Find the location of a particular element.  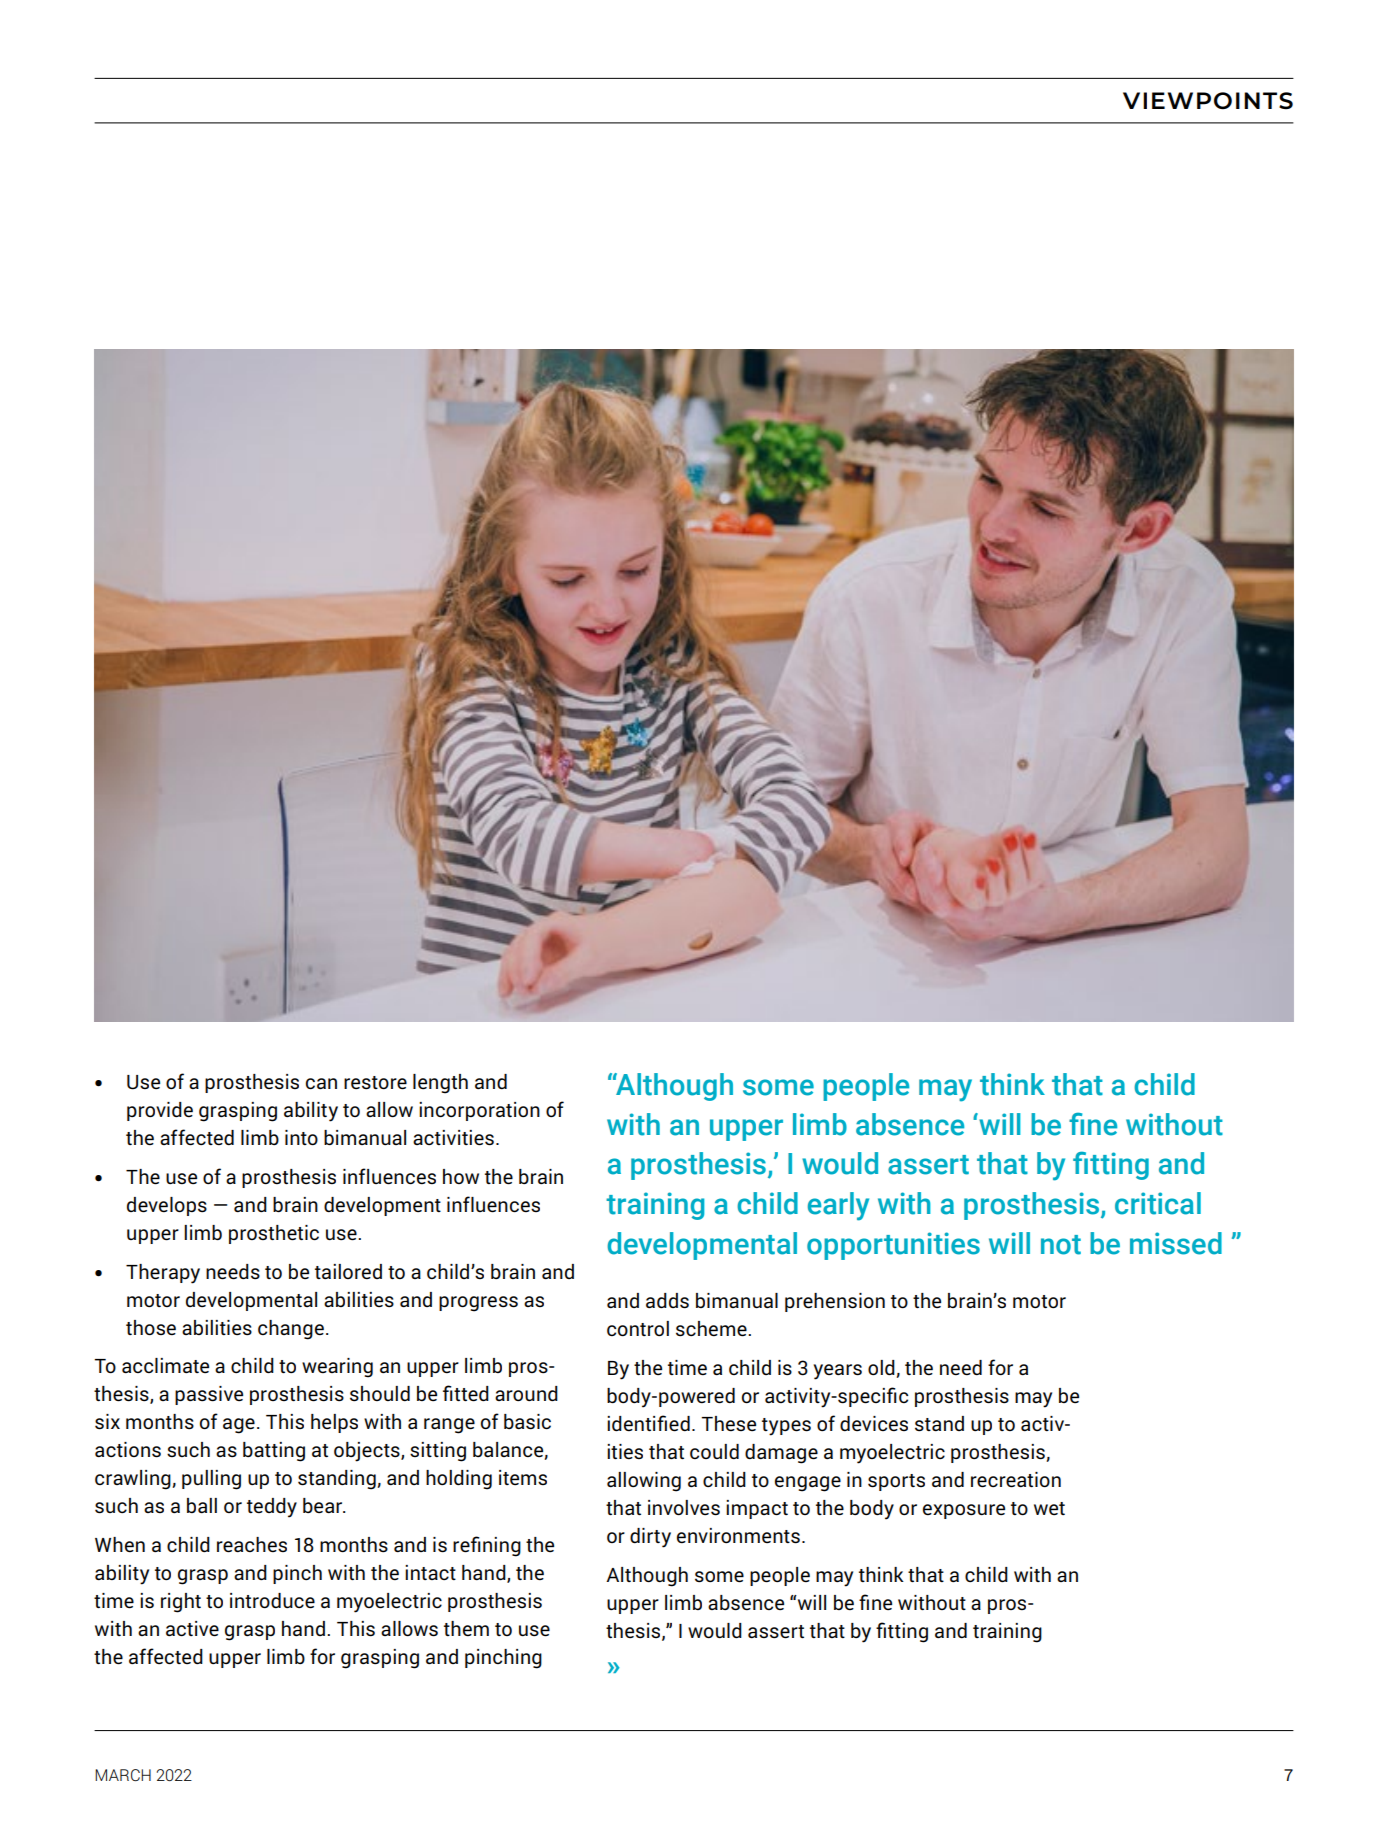

early is located at coordinates (838, 1206).
